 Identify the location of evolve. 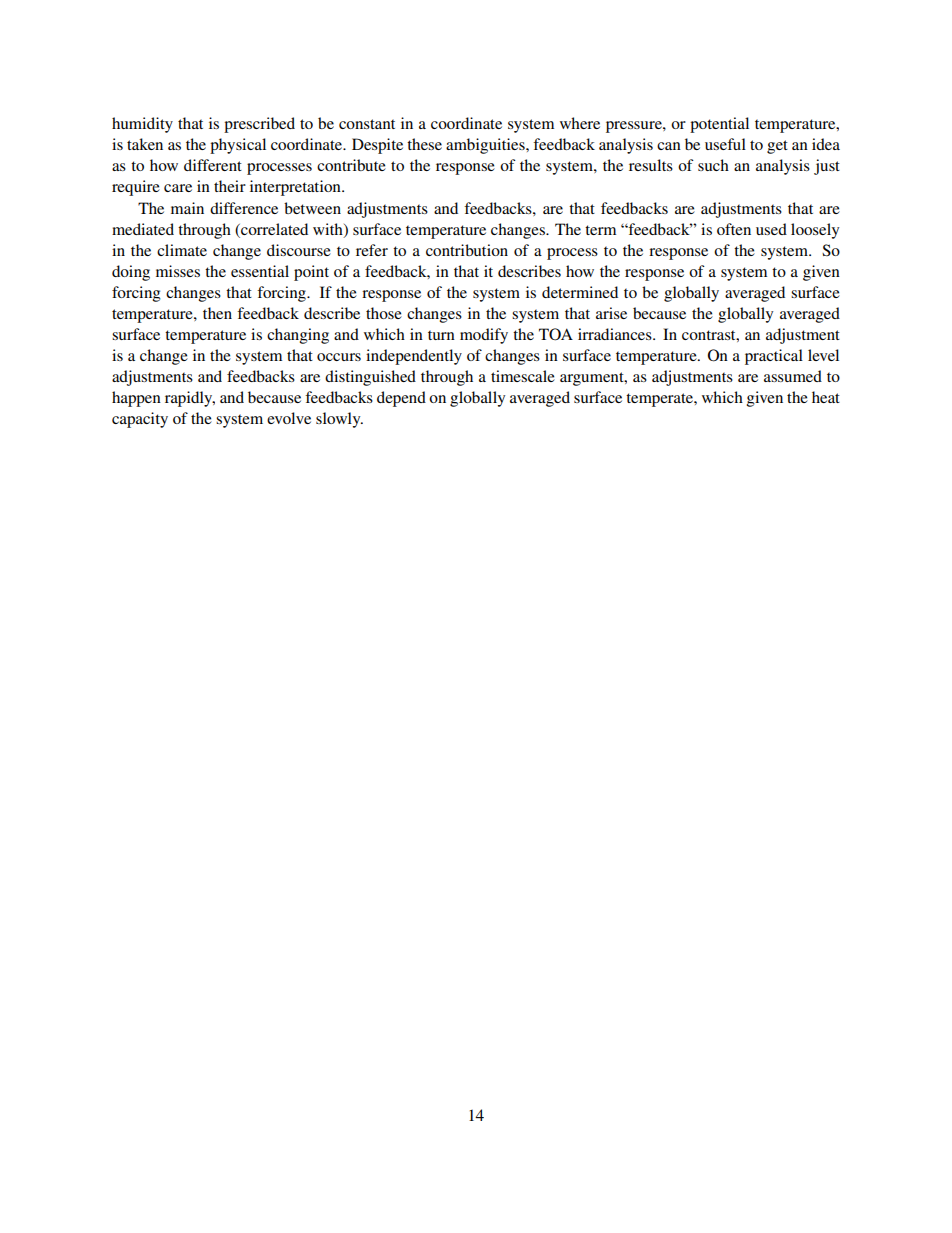
(289, 418).
